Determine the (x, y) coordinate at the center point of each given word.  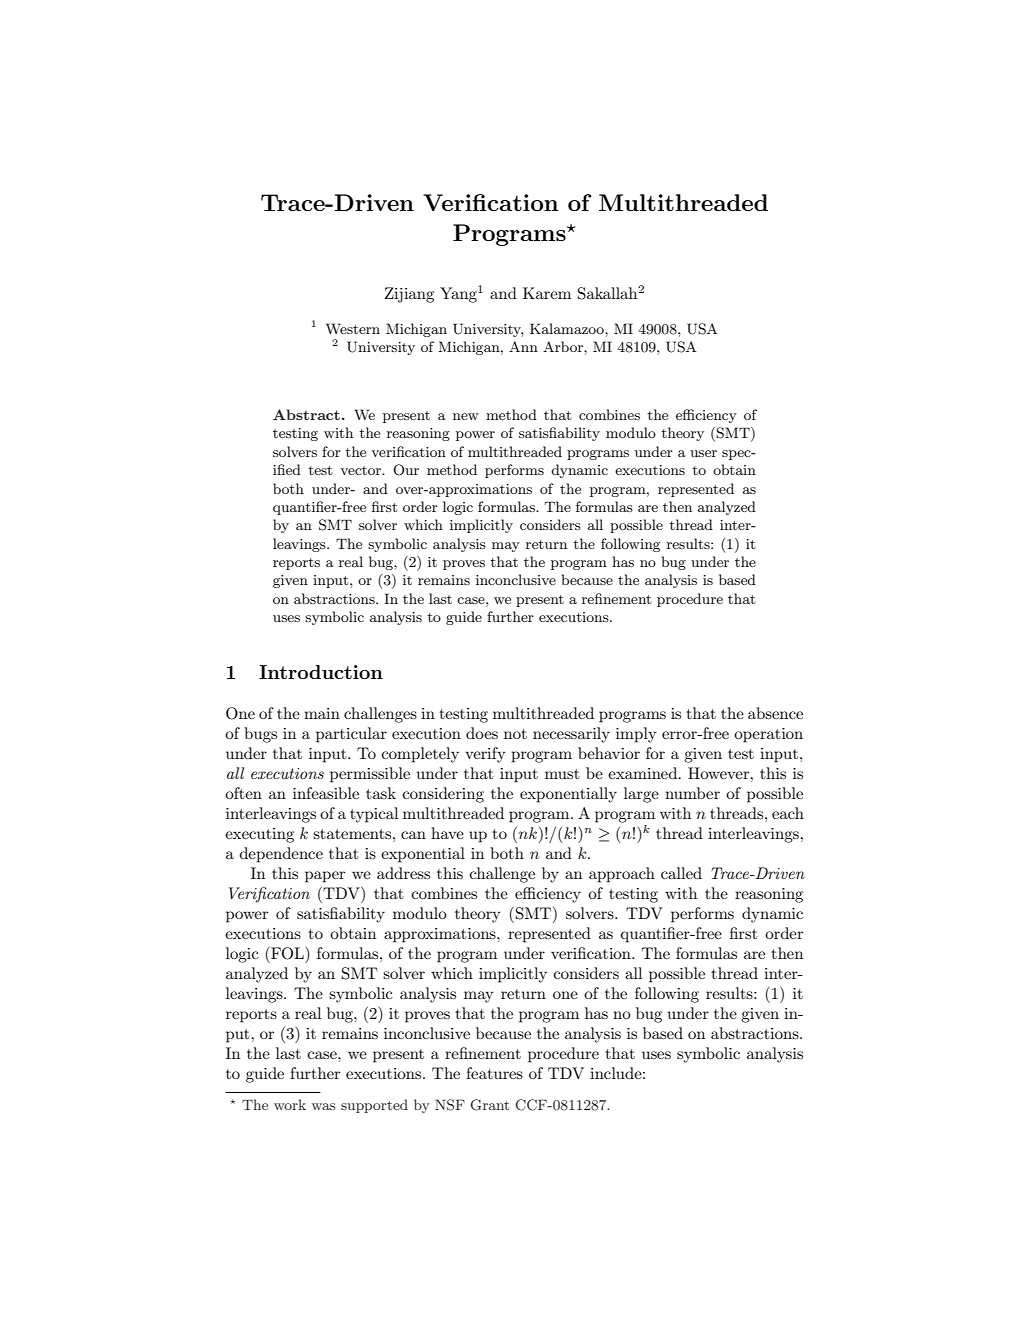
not (515, 734)
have (447, 833)
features (494, 1073)
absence (775, 713)
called (681, 873)
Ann (523, 346)
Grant (489, 1105)
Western (353, 328)
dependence (281, 855)
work (290, 1104)
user (703, 453)
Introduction (321, 672)
